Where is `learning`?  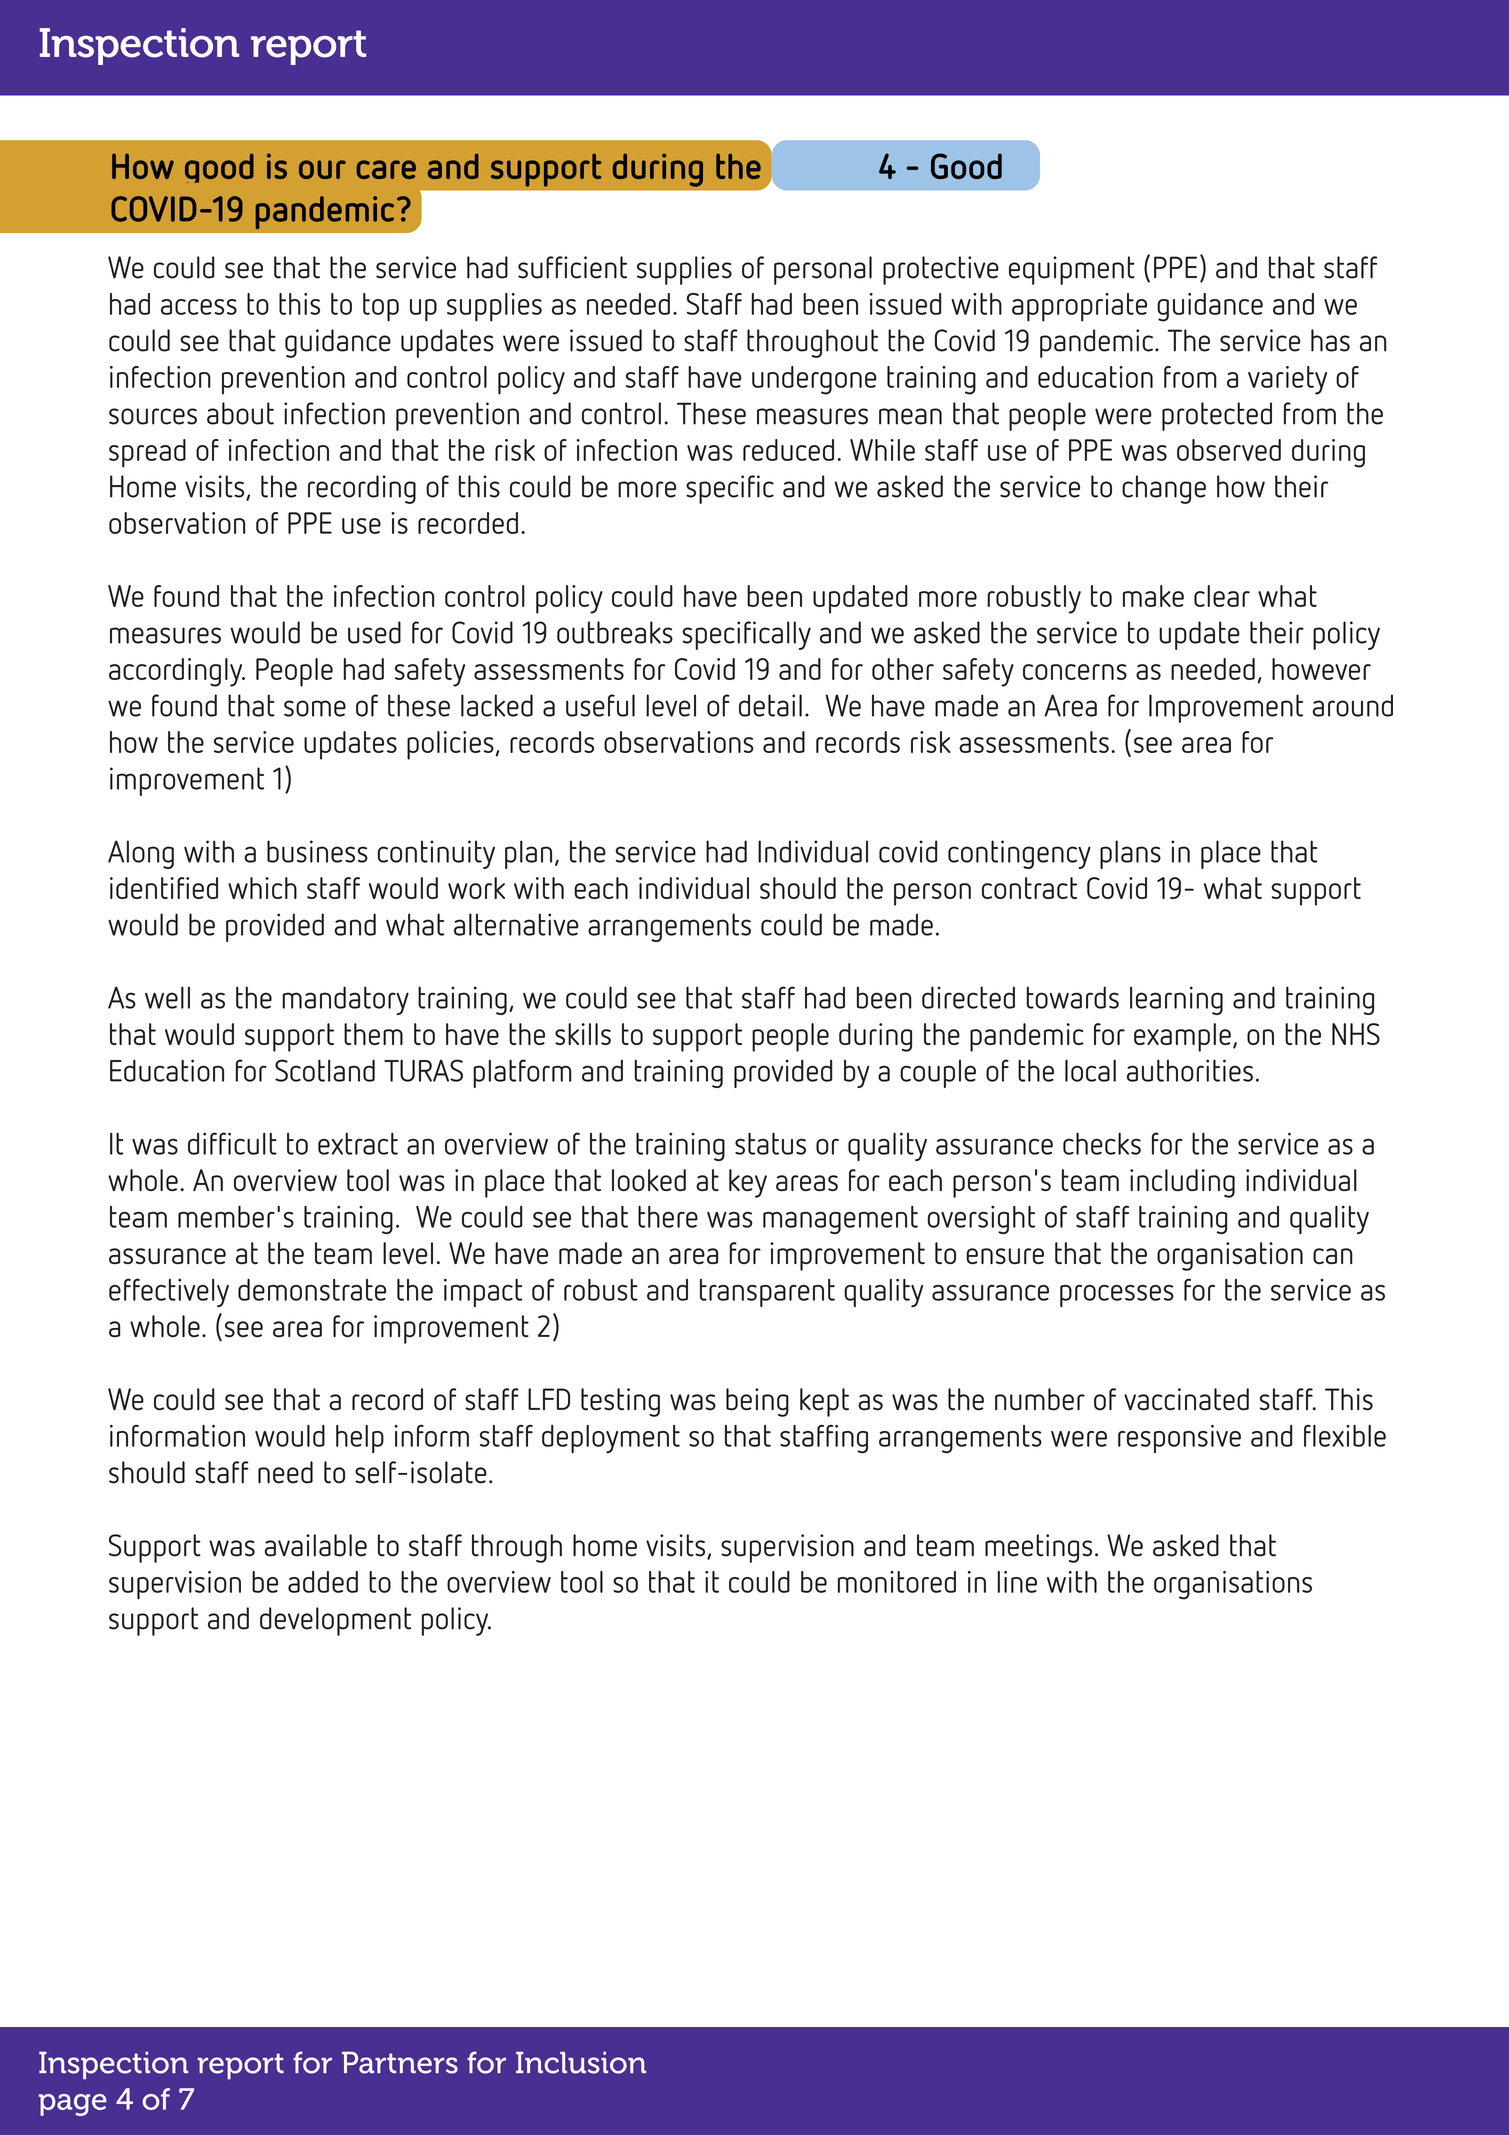 learning is located at coordinates (1176, 1000).
